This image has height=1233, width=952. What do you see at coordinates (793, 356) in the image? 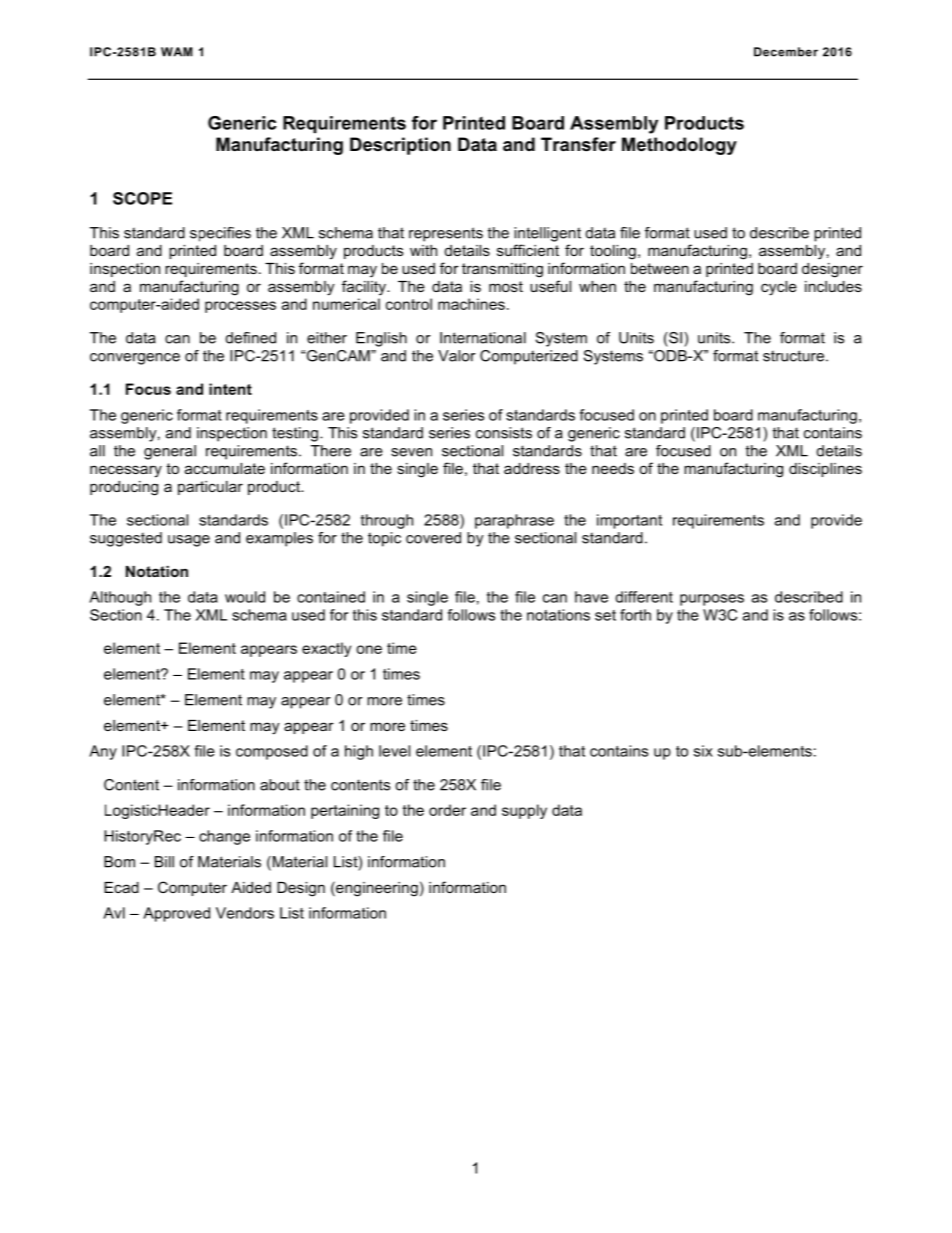
I see `structure` at bounding box center [793, 356].
